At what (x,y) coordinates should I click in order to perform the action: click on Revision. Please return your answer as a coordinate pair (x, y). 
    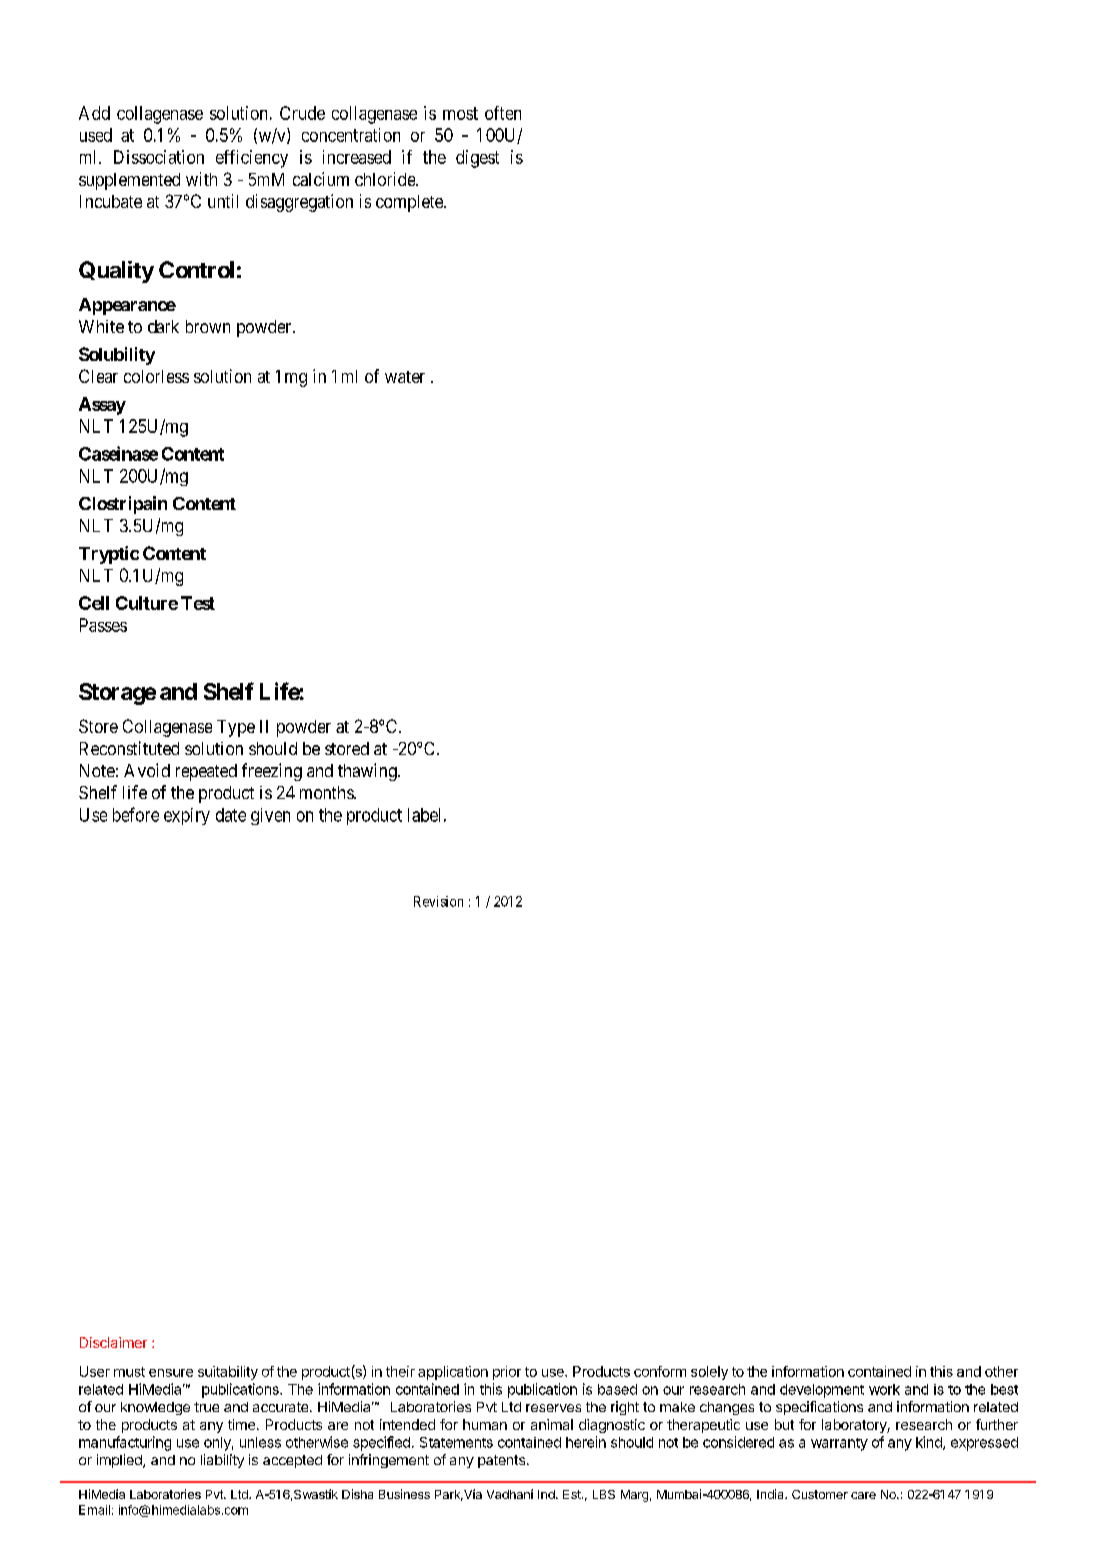
    Looking at the image, I should click on (438, 901).
